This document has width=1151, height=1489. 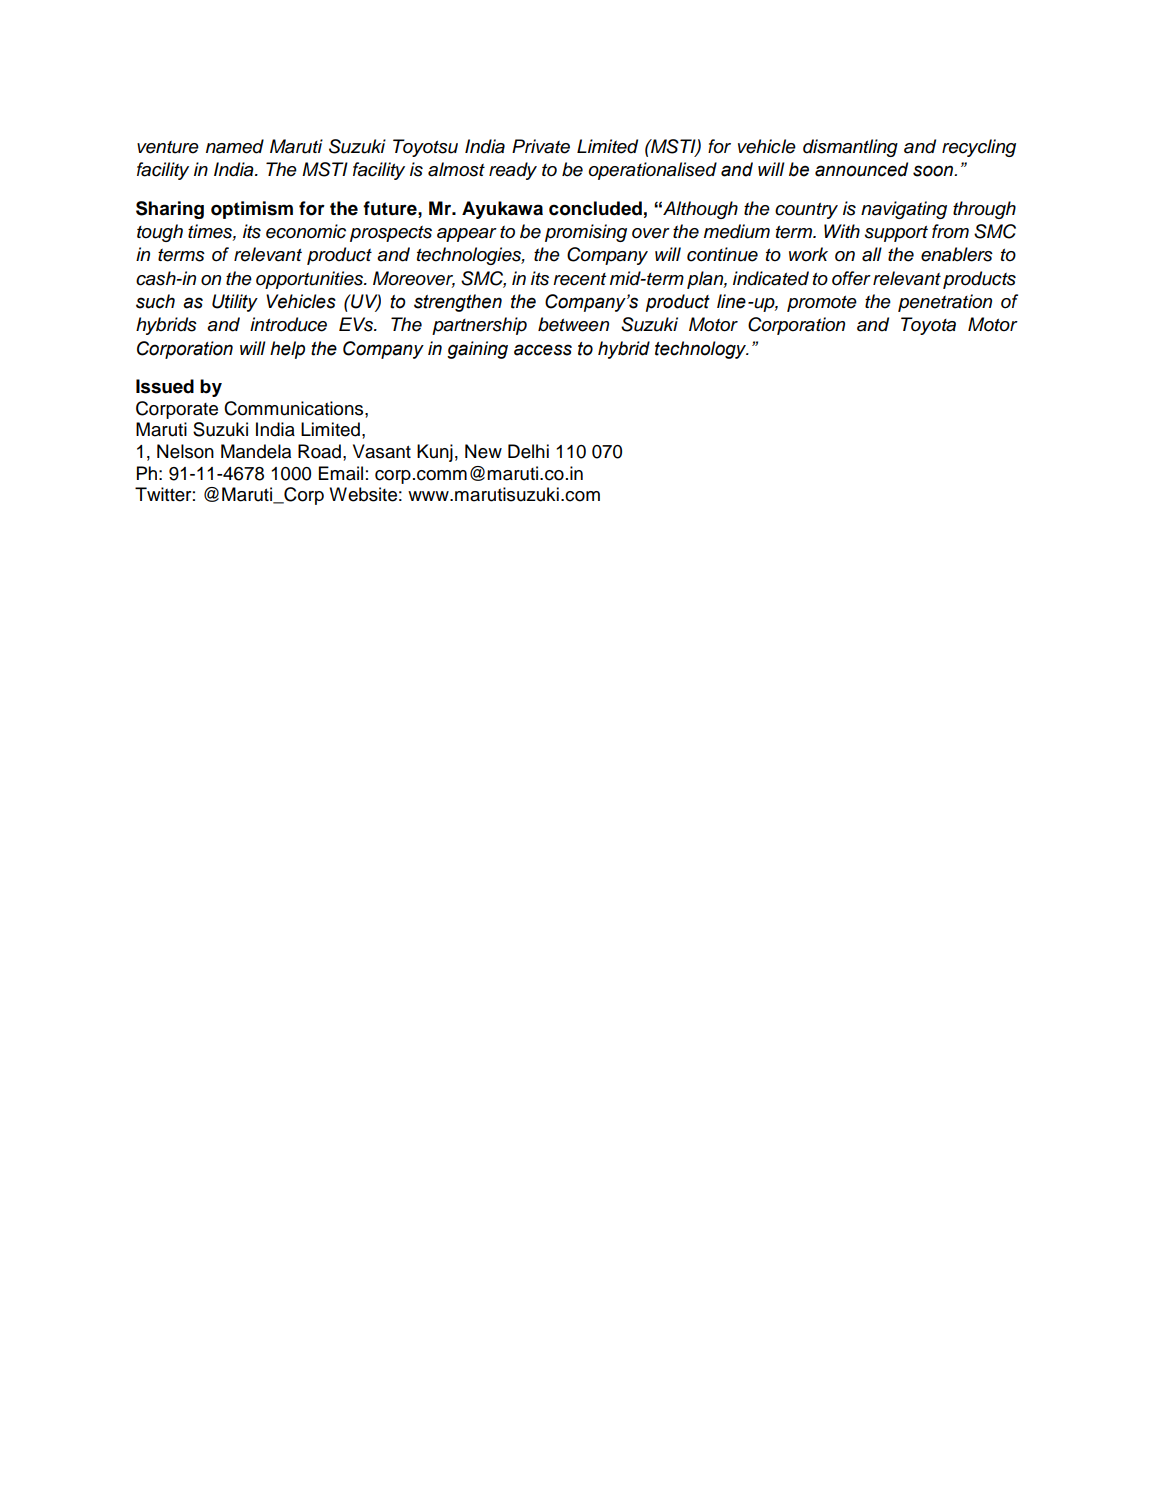 What do you see at coordinates (256, 451) in the document?
I see `Mandela` at bounding box center [256, 451].
